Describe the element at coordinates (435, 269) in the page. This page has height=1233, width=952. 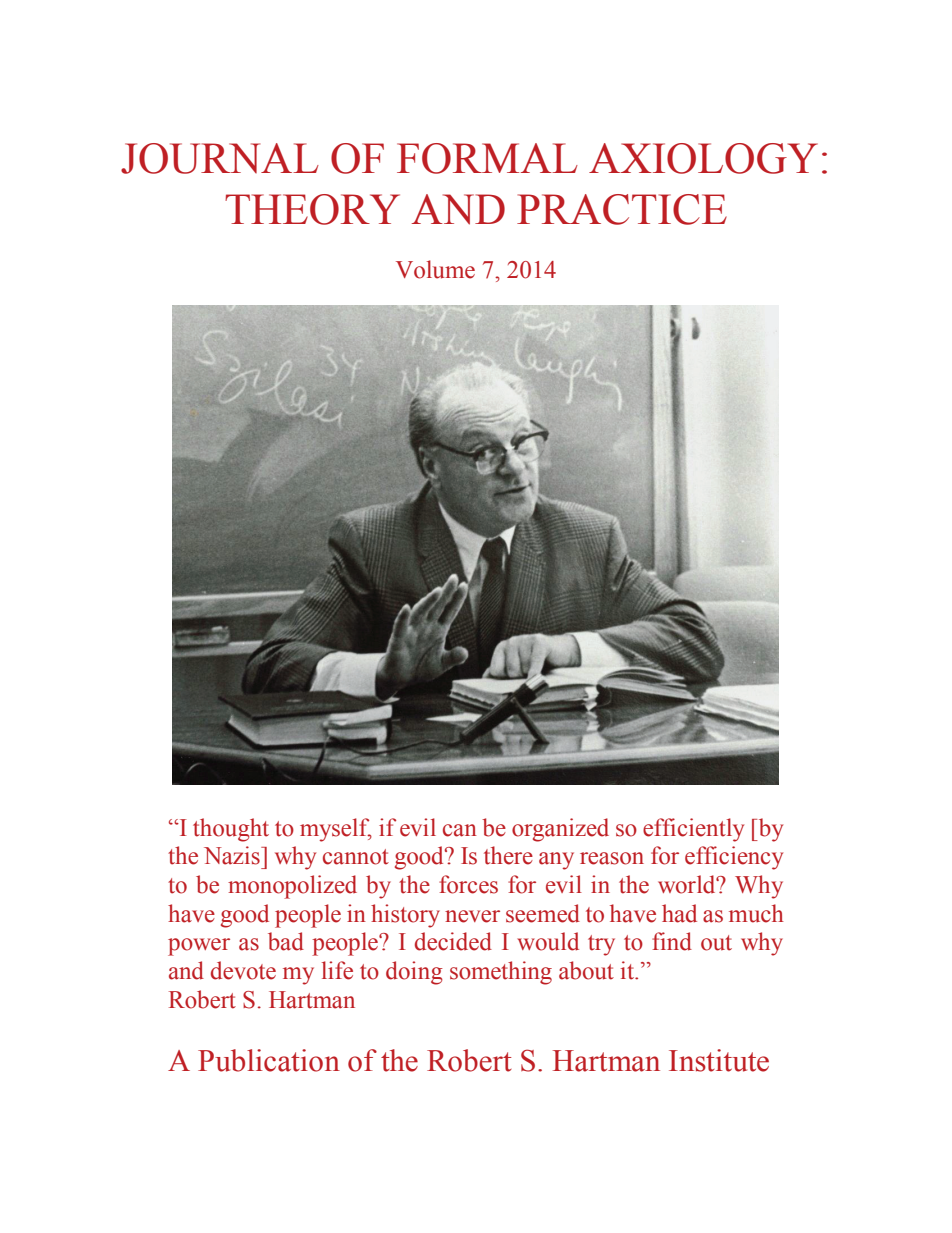
I see `Volume` at that location.
